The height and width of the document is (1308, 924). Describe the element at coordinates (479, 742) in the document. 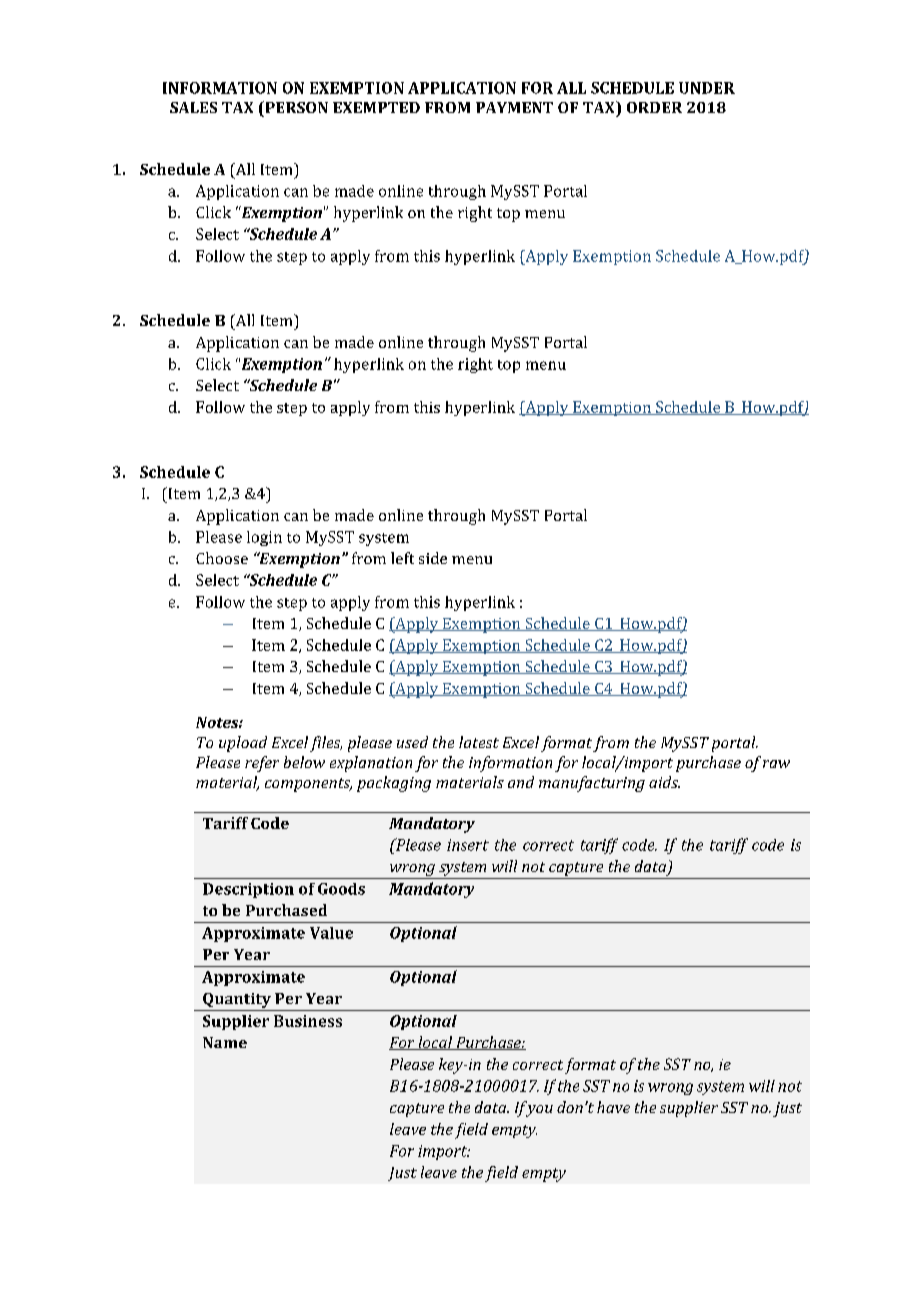

I see `latest` at that location.
